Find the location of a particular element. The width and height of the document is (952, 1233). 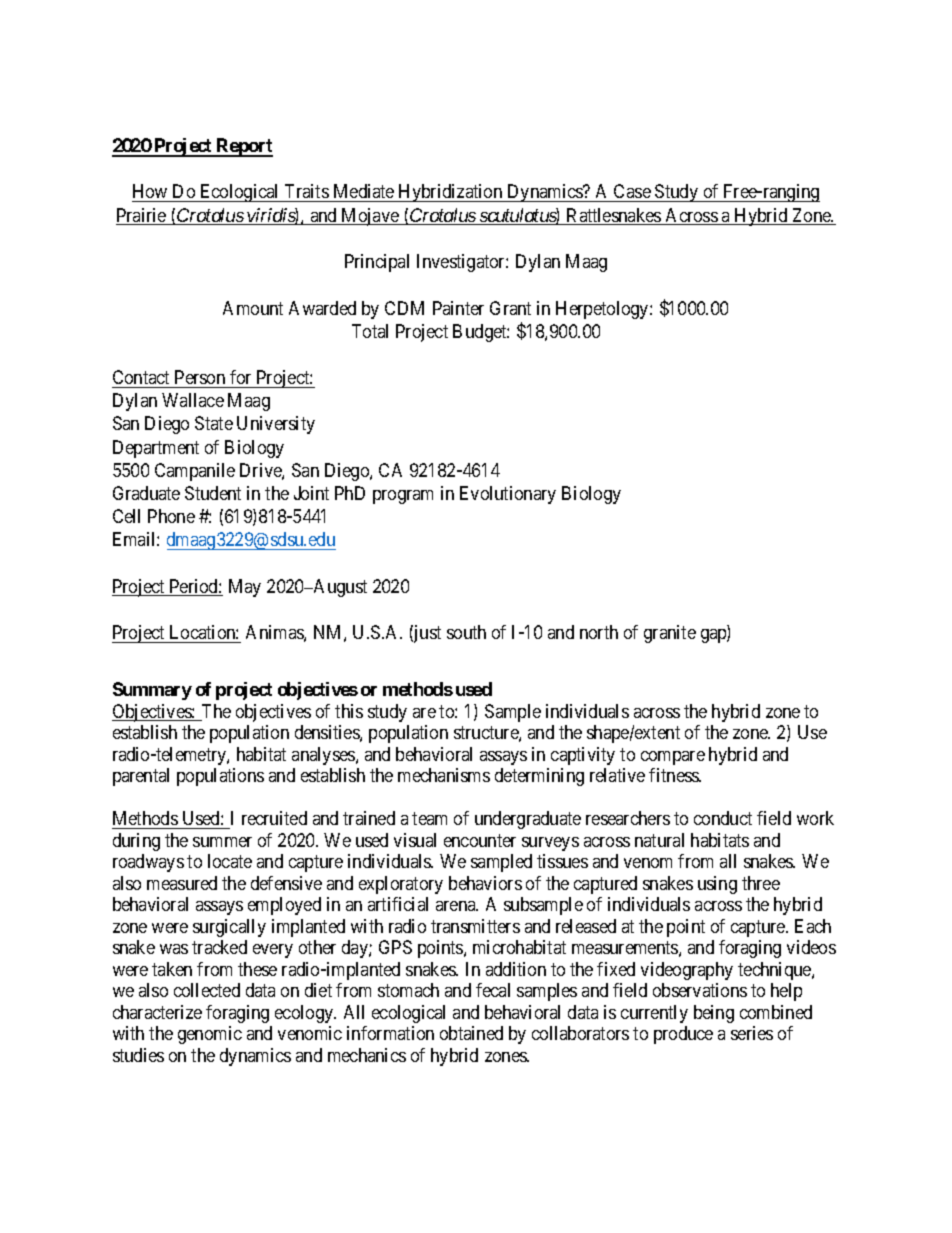

Grant is located at coordinates (510, 308).
